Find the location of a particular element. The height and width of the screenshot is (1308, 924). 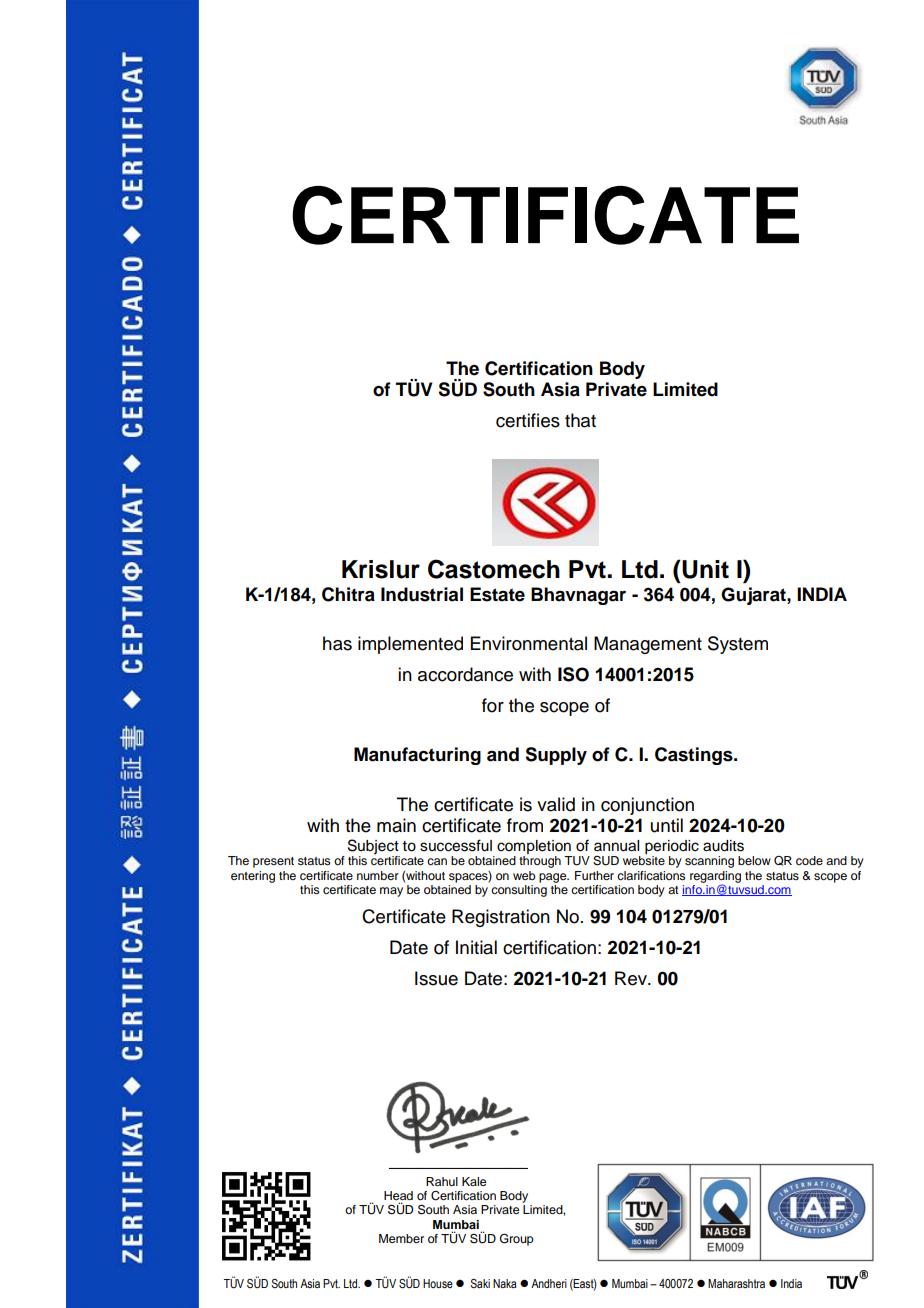

Member is located at coordinates (401, 1238).
